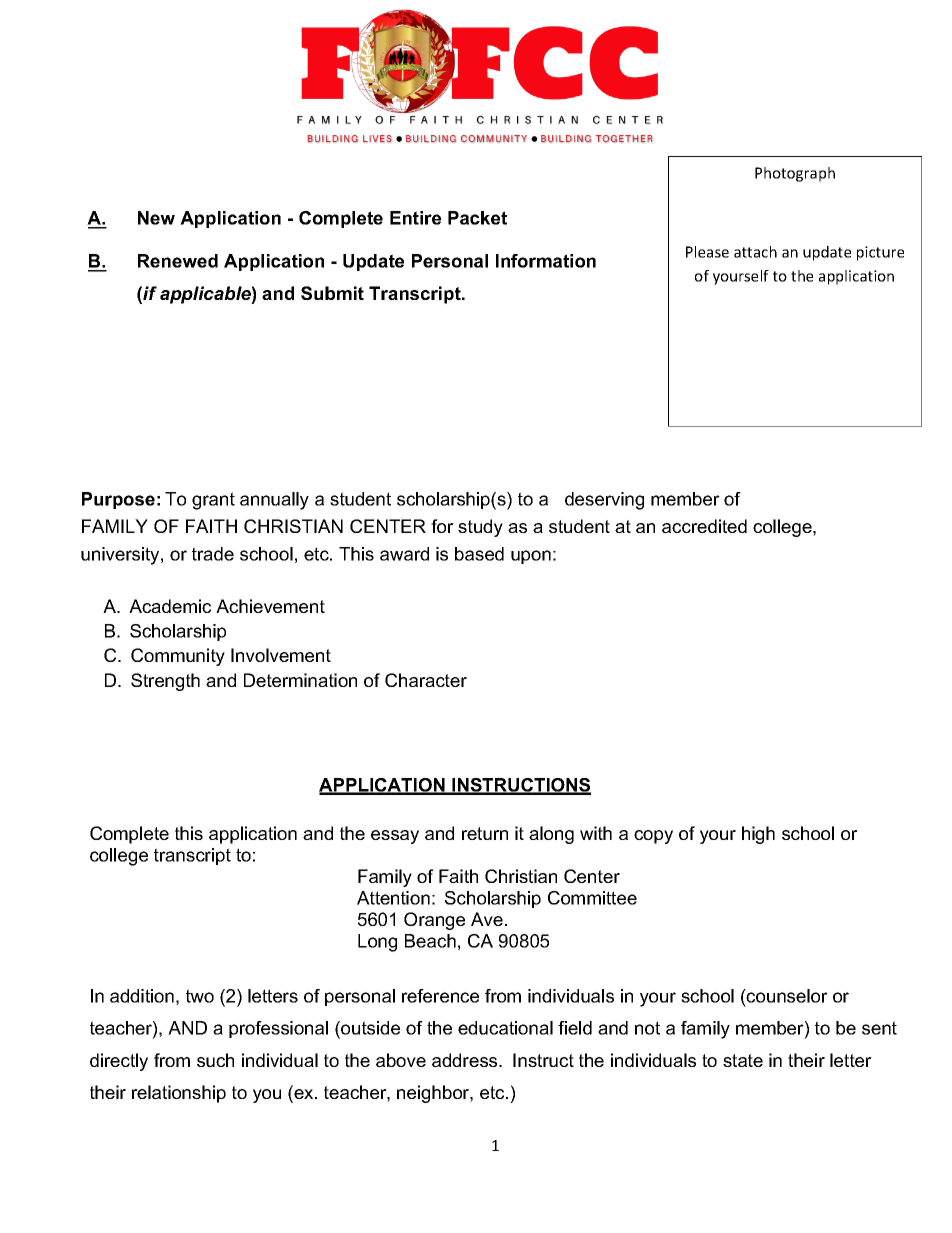  I want to click on copy, so click(653, 837).
